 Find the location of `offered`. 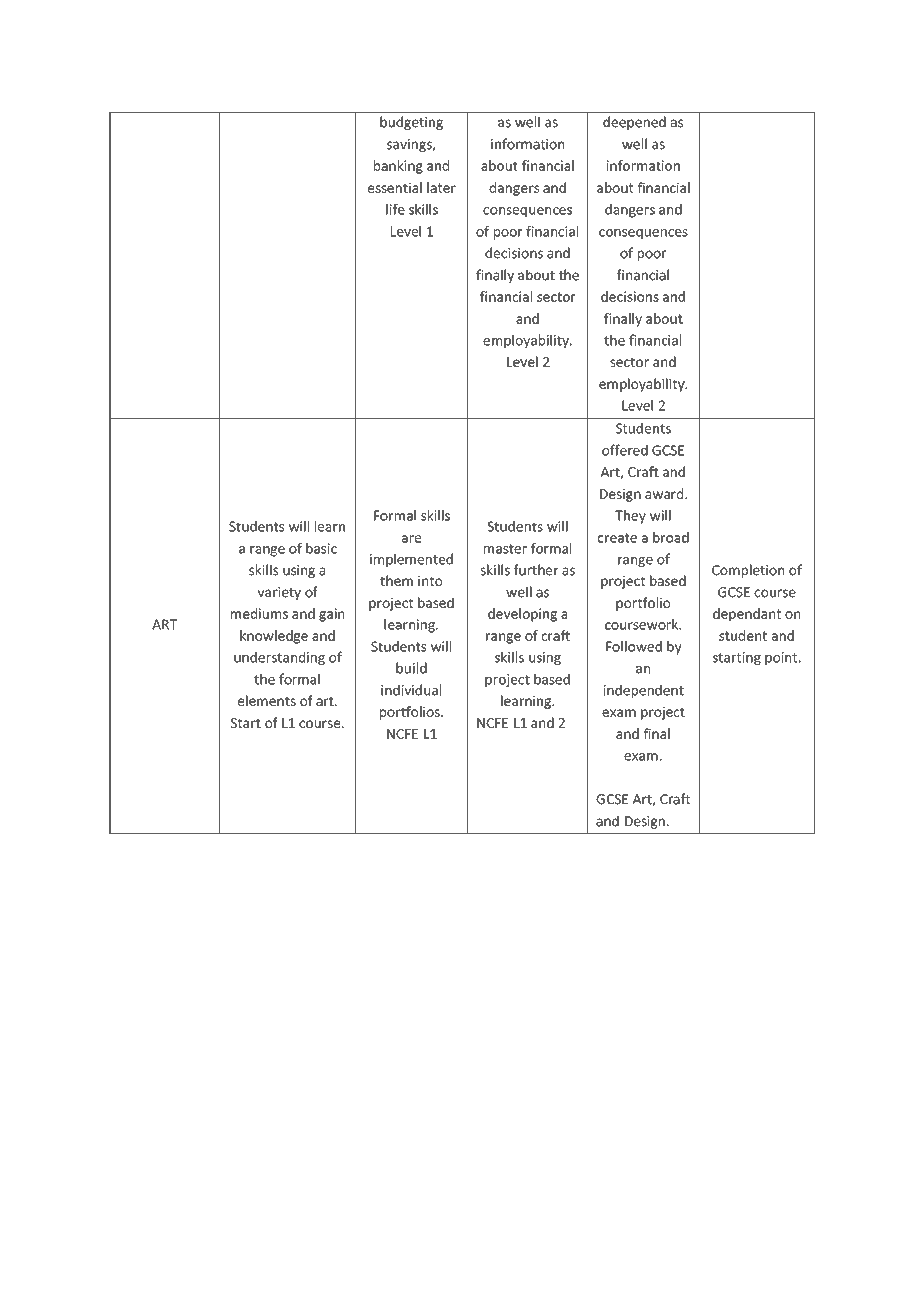

offered is located at coordinates (625, 450).
